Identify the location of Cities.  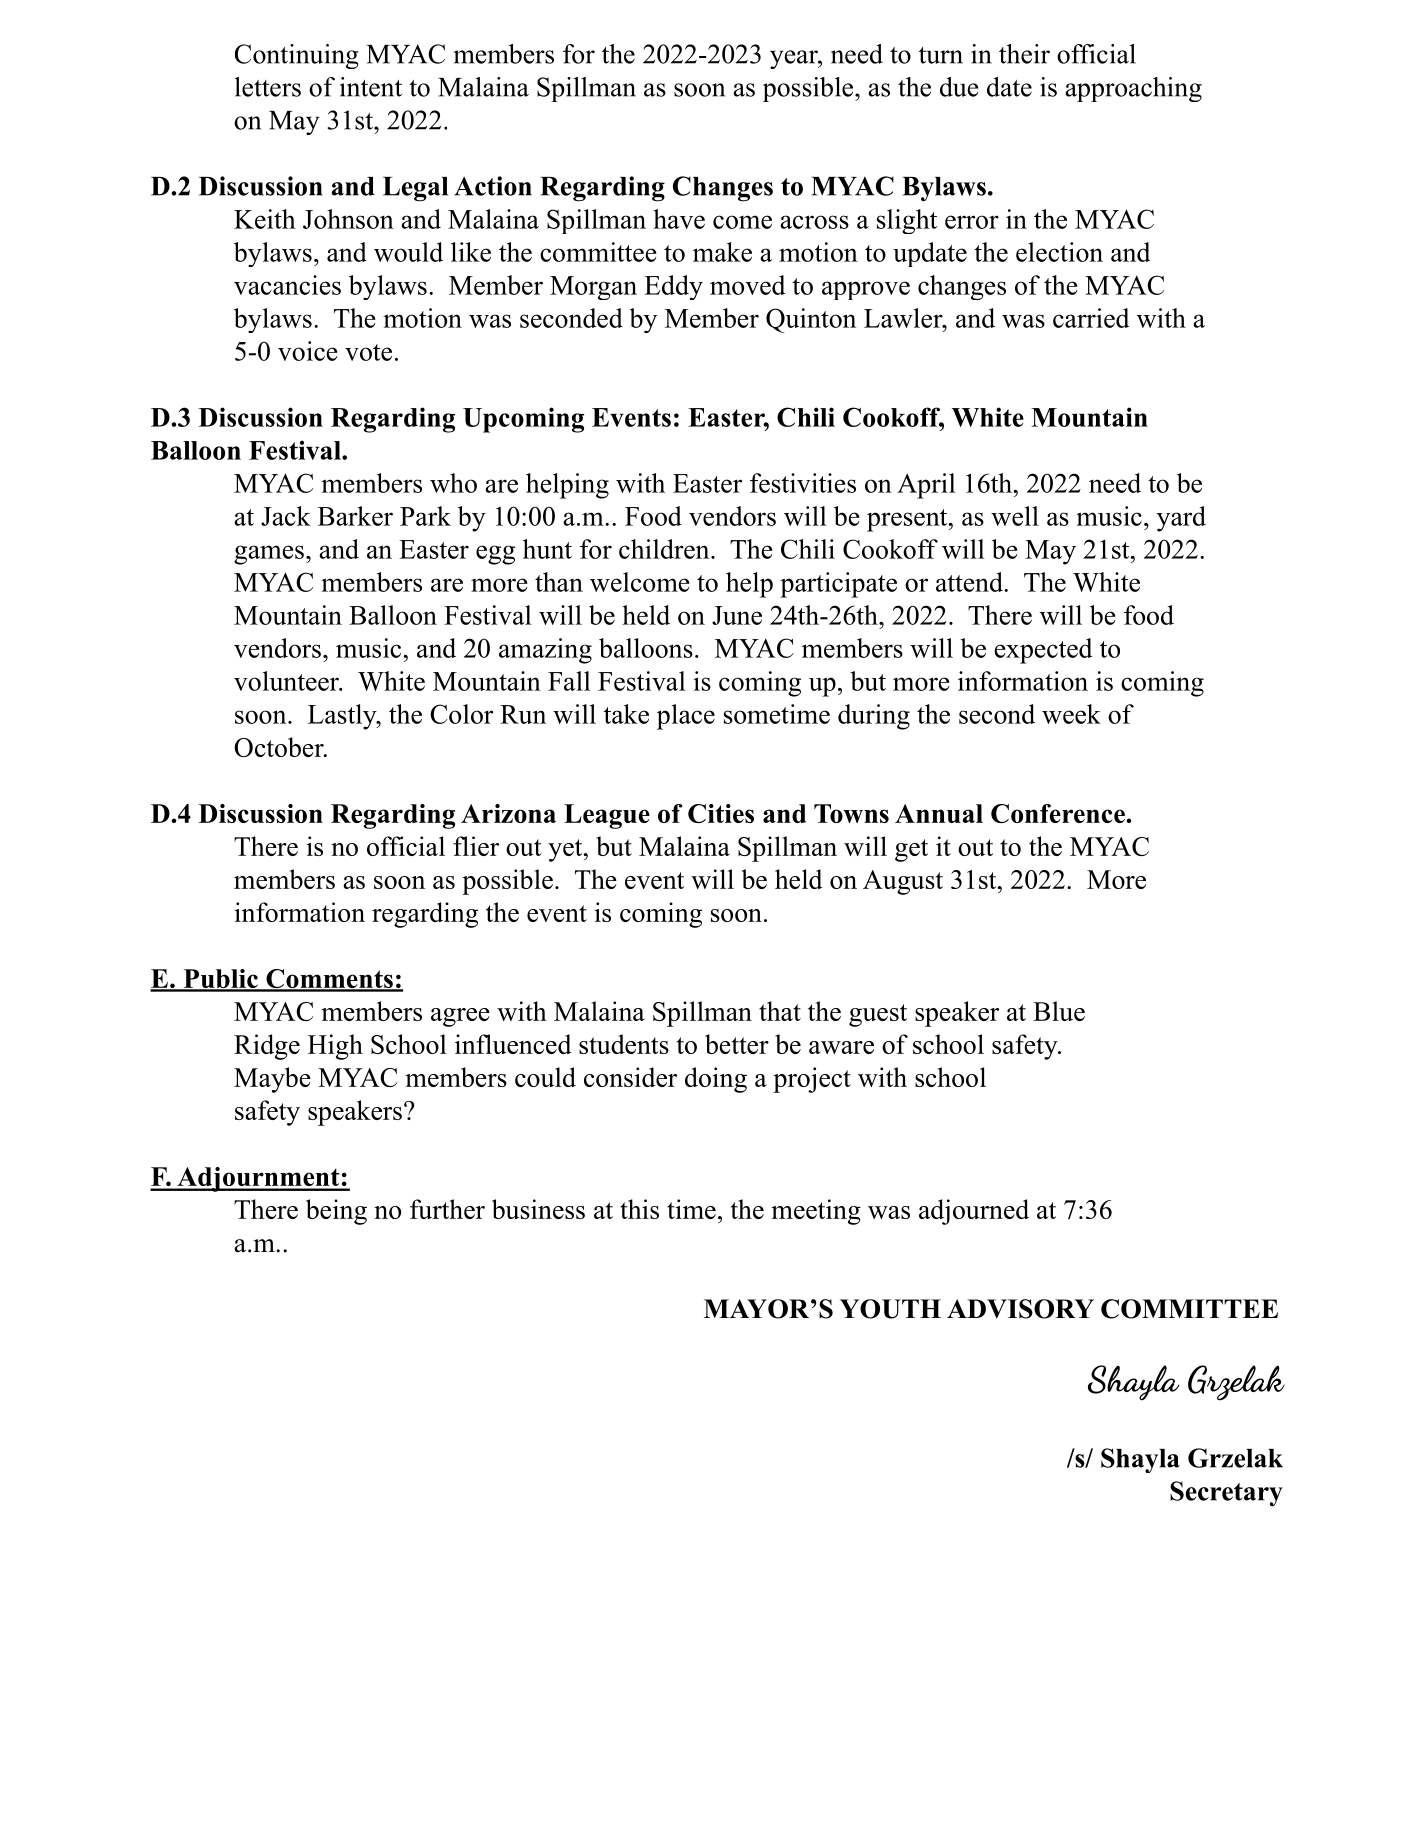
(721, 813).
